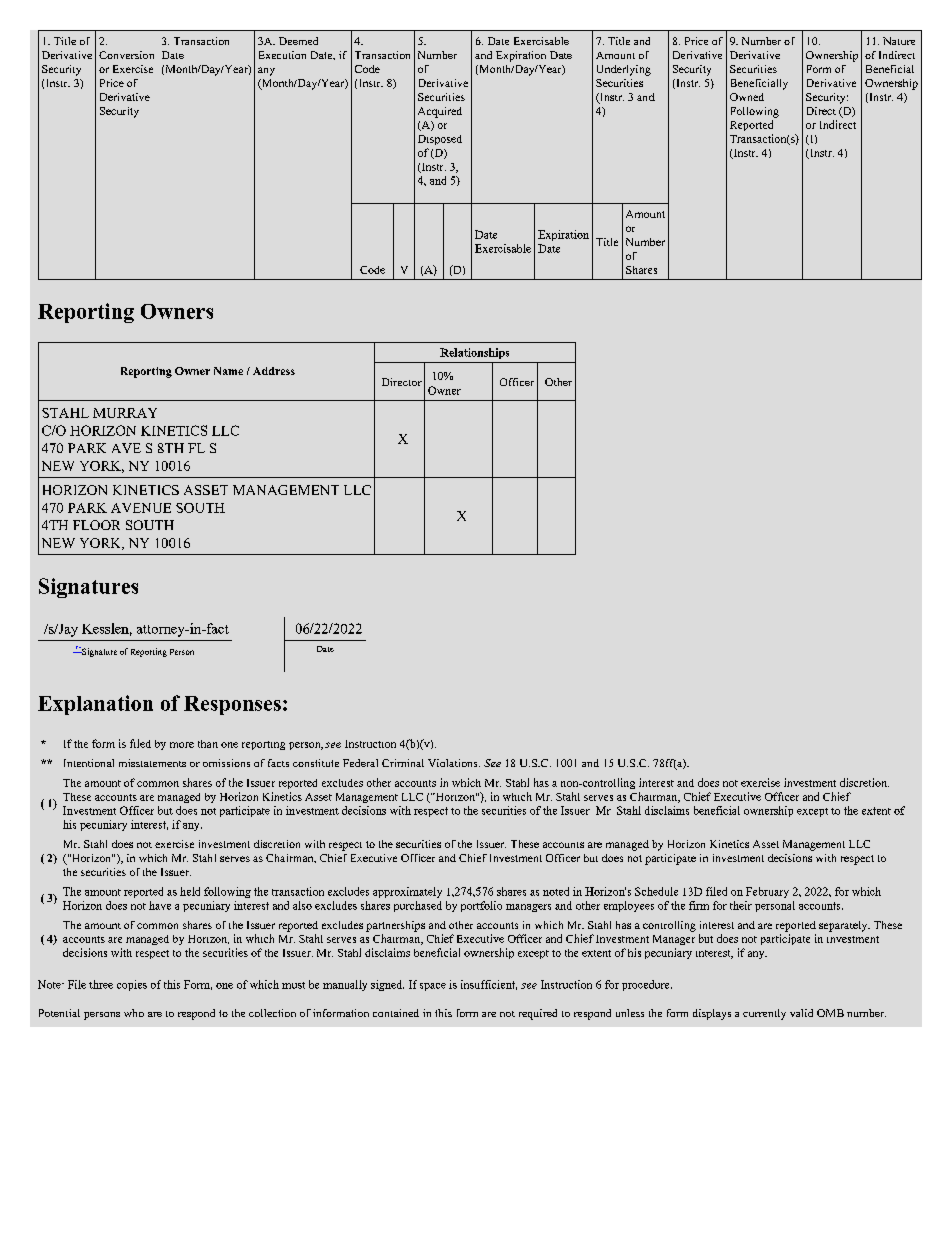 The image size is (952, 1233). Describe the element at coordinates (132, 985) in the screenshot. I see `copies` at that location.
